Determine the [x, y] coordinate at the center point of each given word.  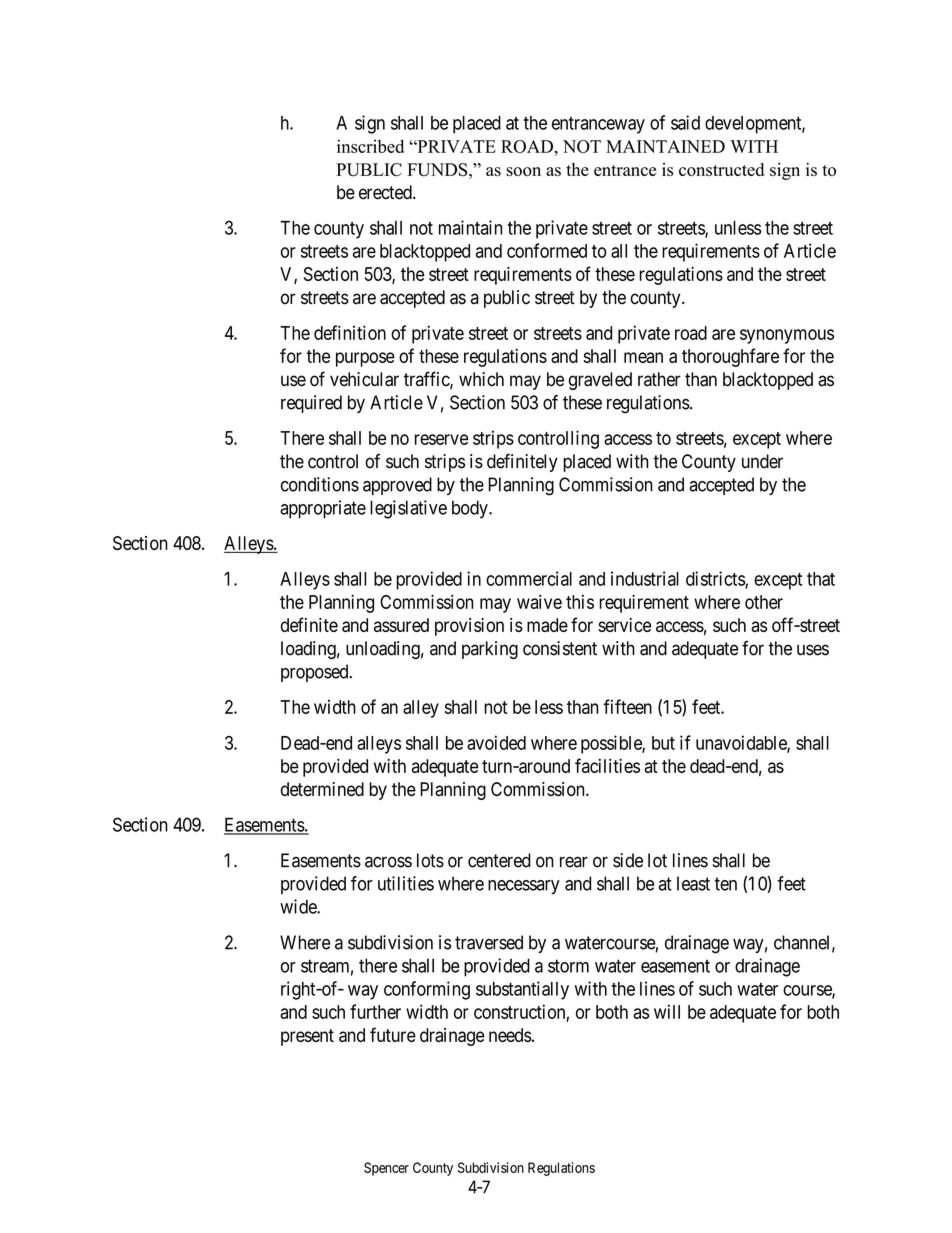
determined [322, 789]
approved [397, 486]
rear [574, 862]
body [471, 509]
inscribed [370, 146]
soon [523, 171]
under [762, 461]
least [693, 883]
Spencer [386, 1169]
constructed [721, 169]
